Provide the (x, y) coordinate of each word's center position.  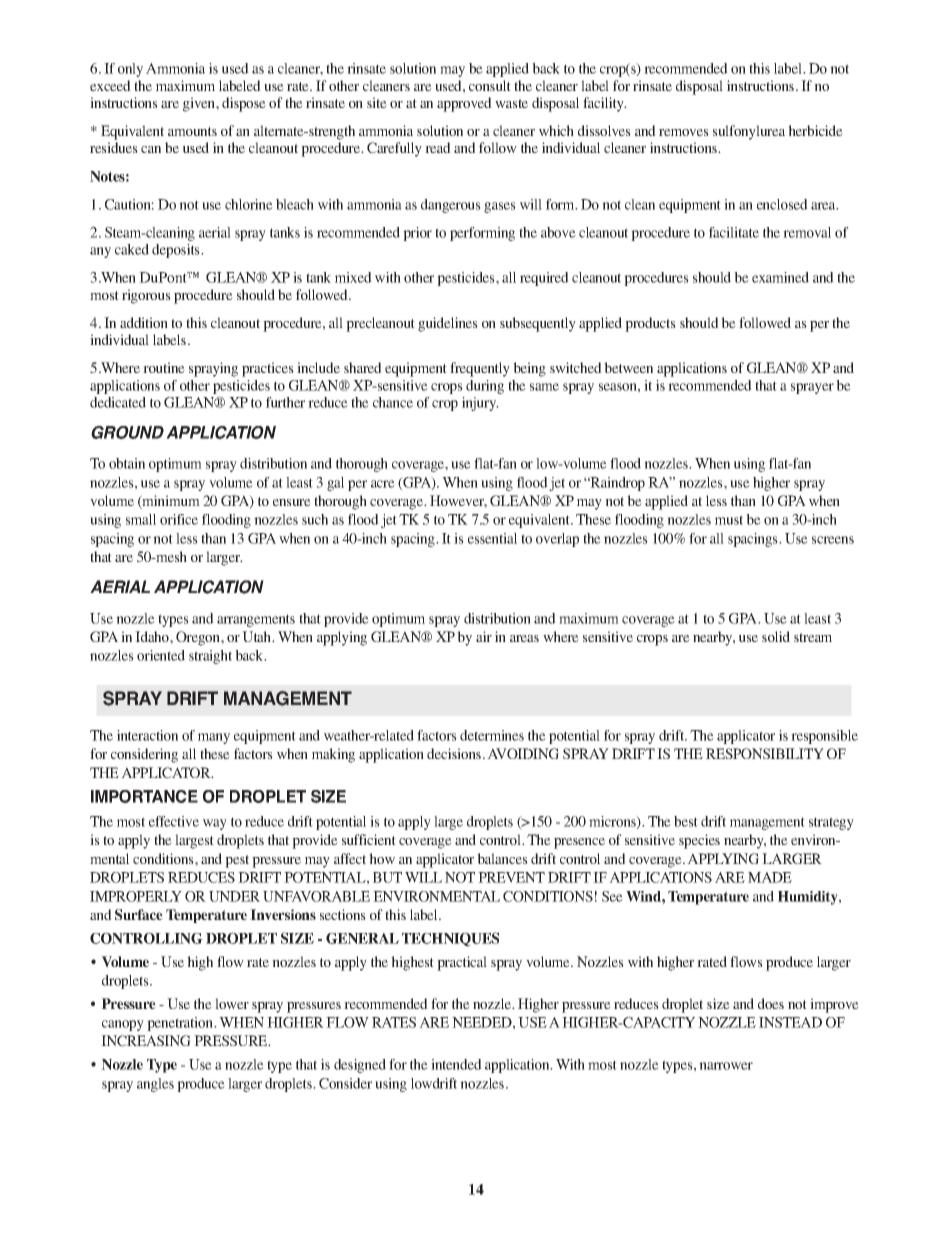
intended (456, 1064)
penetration (181, 1024)
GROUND (127, 432)
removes (684, 132)
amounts (192, 131)
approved (464, 104)
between (628, 367)
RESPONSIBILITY (765, 753)
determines (492, 735)
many (214, 738)
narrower (726, 1066)
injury (480, 404)
